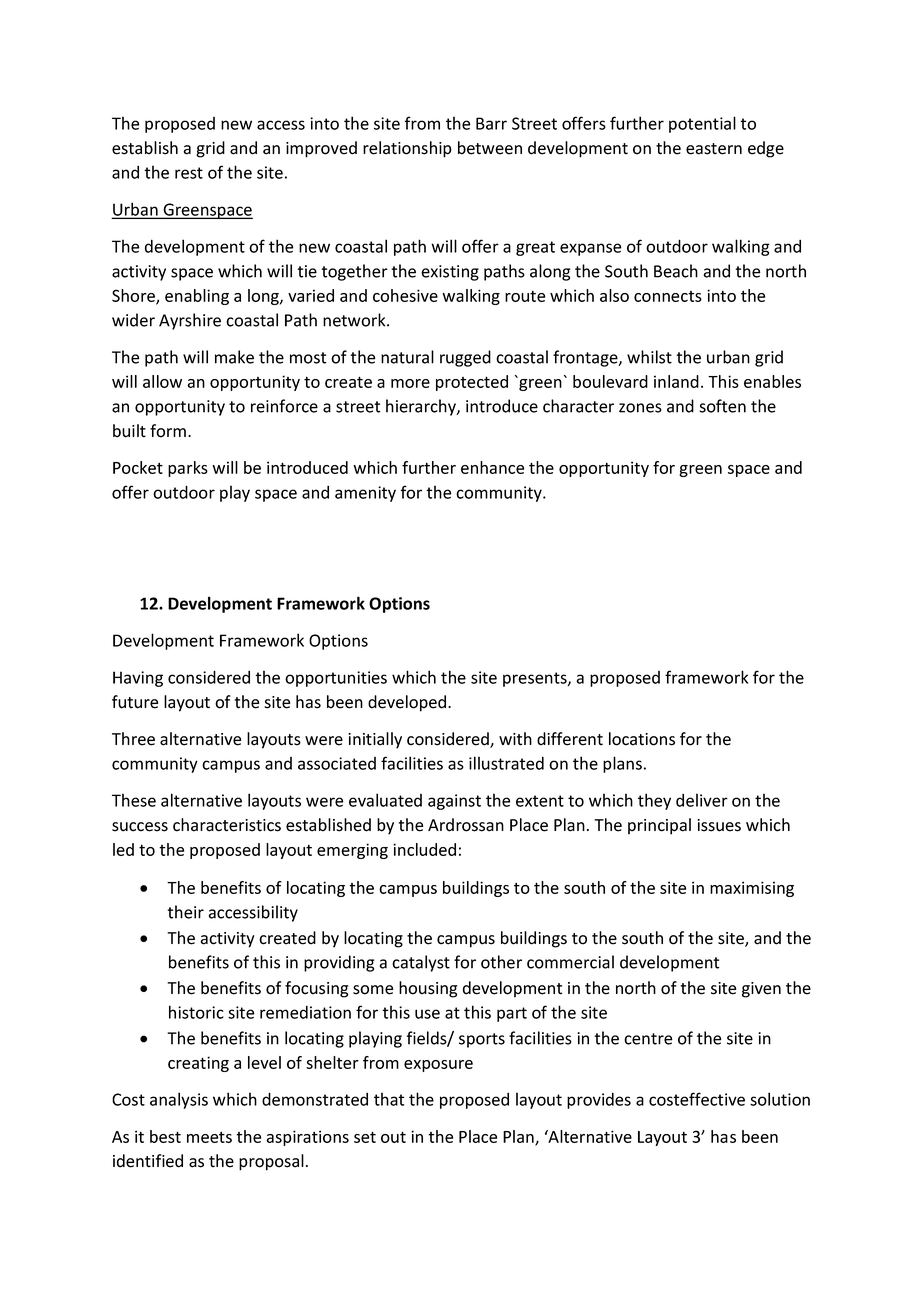  I want to click on their, so click(185, 912).
